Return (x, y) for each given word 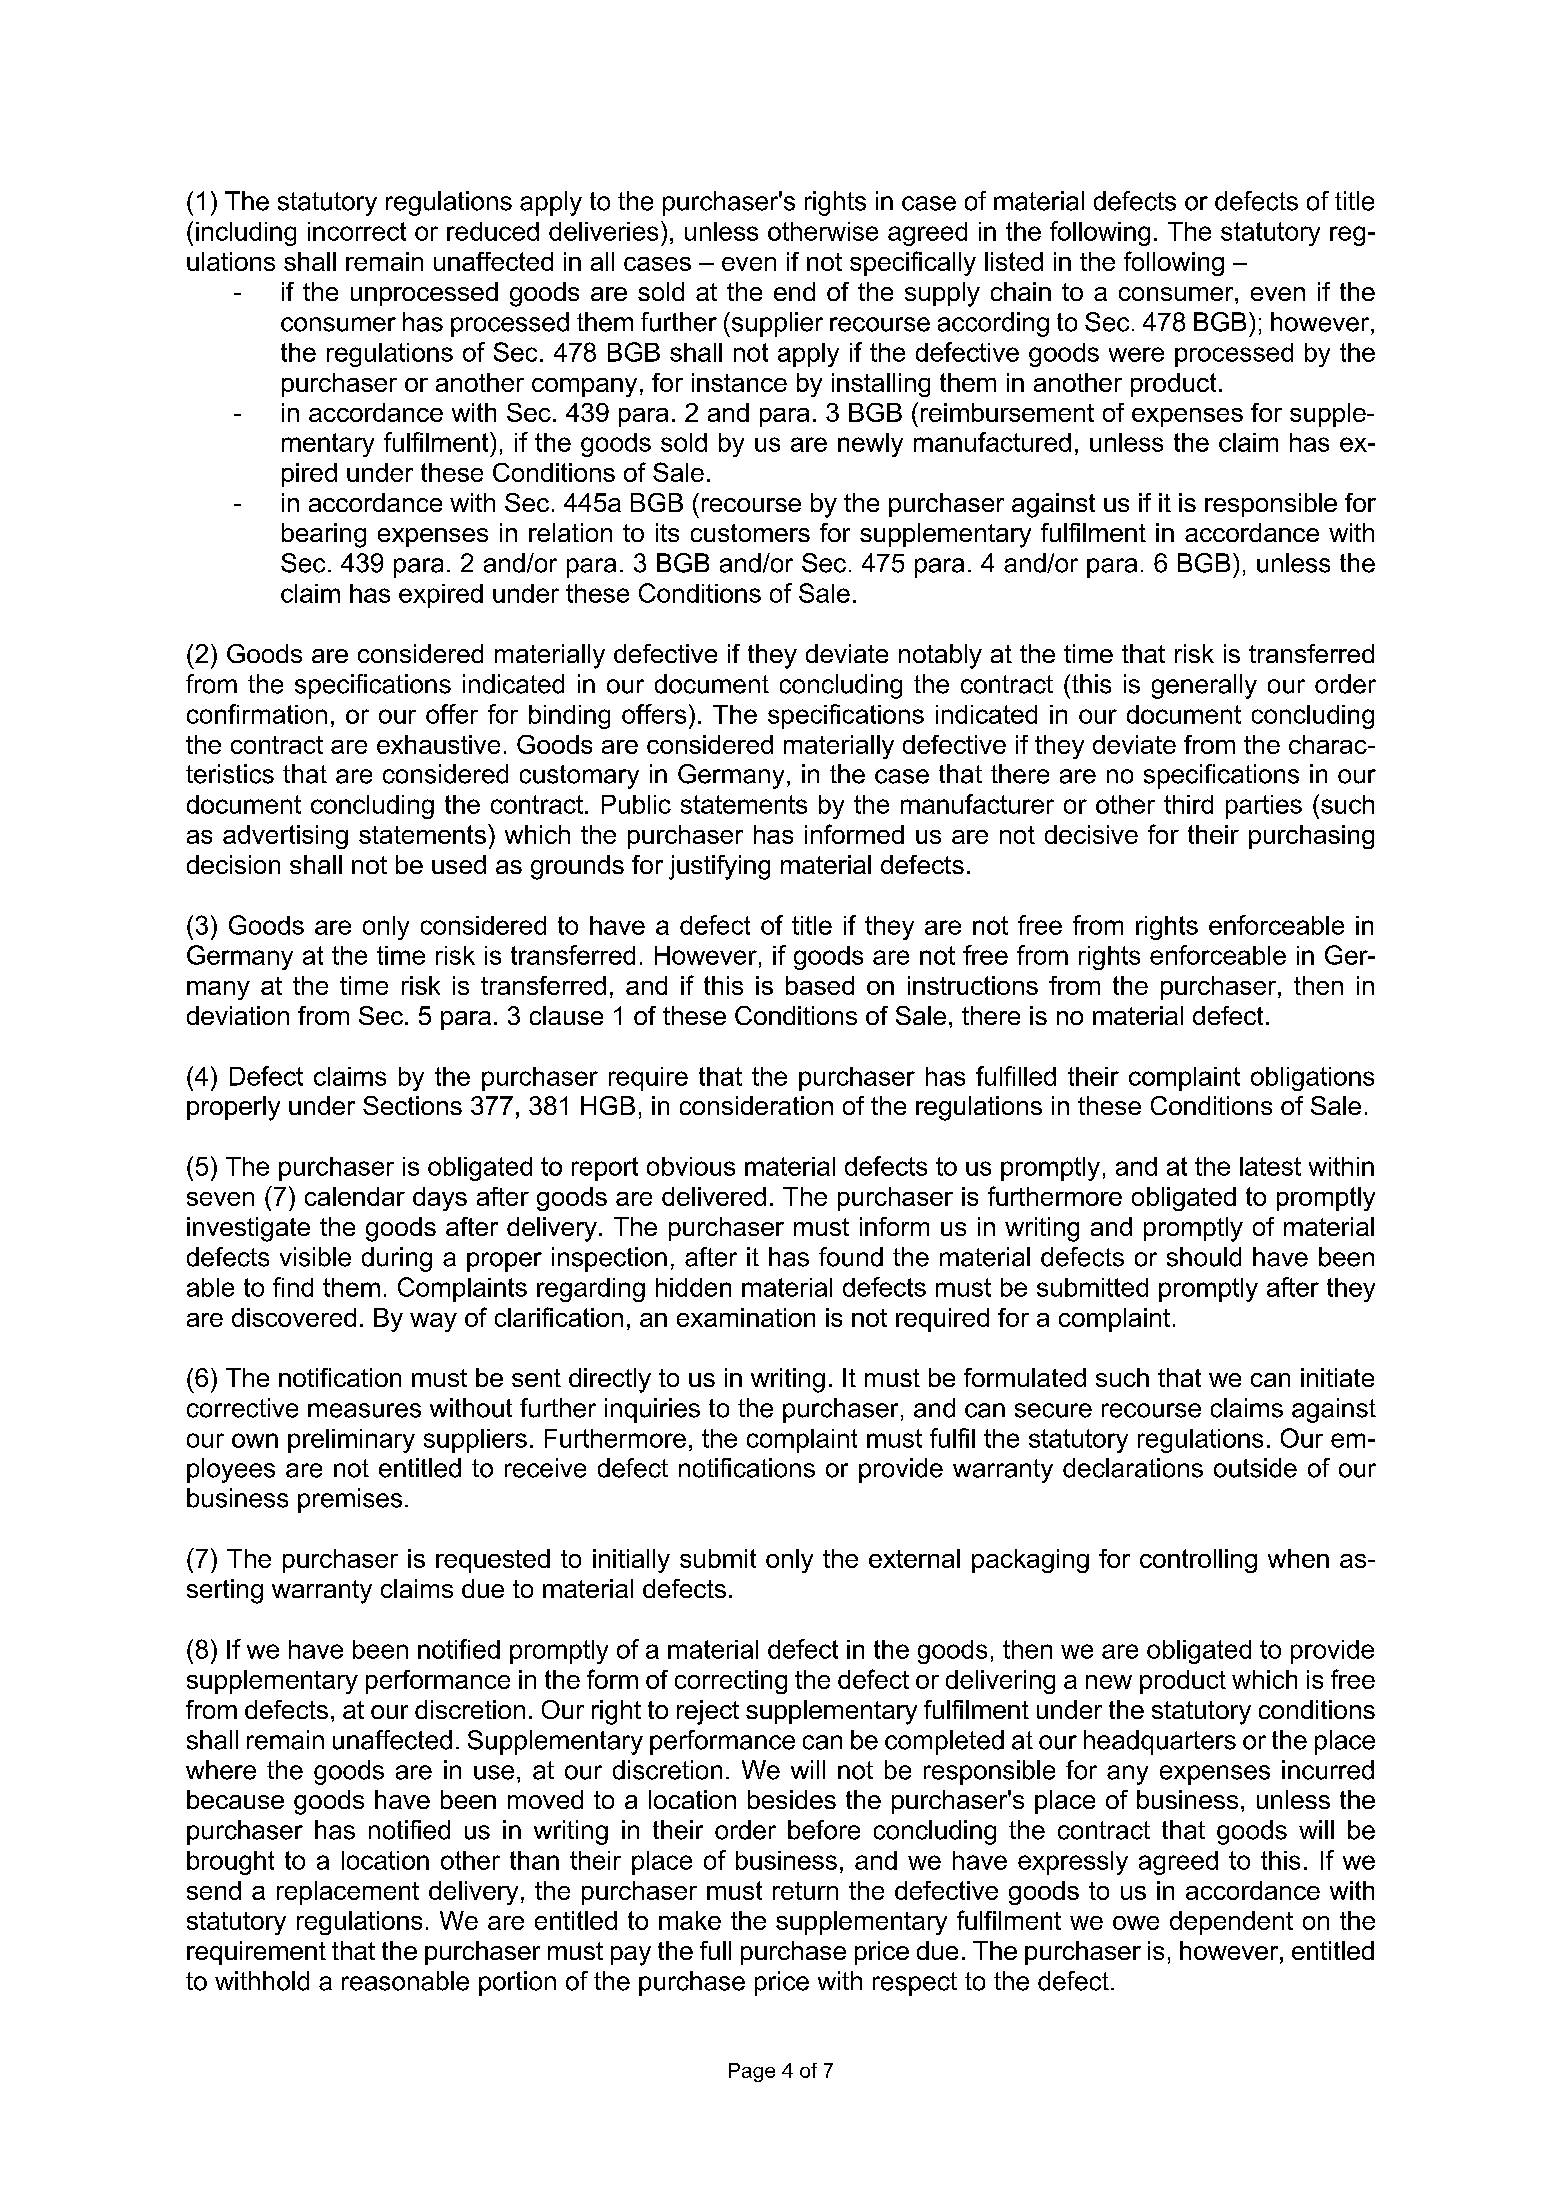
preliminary (351, 1441)
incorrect (357, 231)
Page (752, 2072)
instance (739, 382)
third (1188, 804)
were (1136, 354)
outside (1255, 1468)
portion (517, 1983)
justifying (719, 867)
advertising (285, 837)
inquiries (652, 1410)
